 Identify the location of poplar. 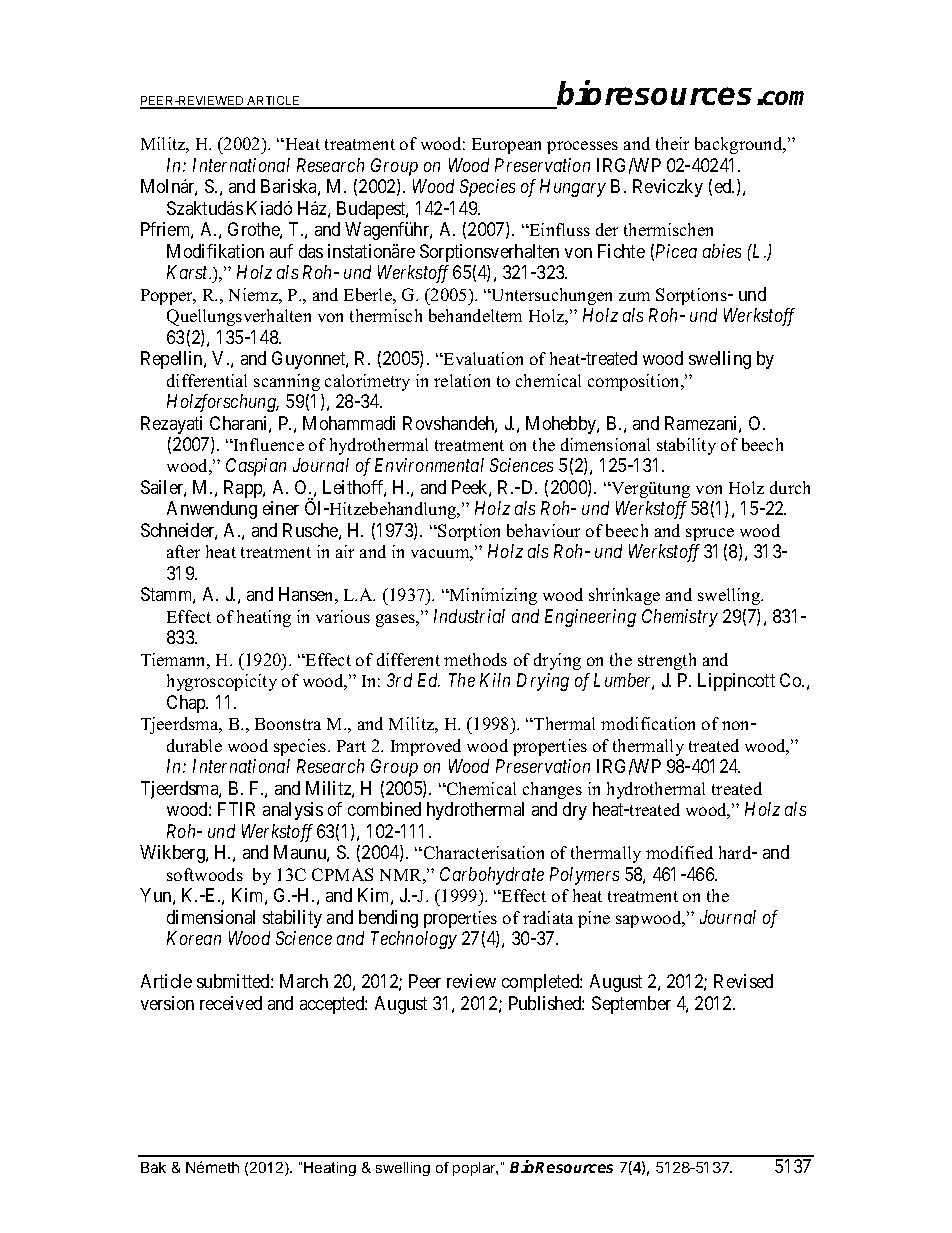
(475, 1169).
